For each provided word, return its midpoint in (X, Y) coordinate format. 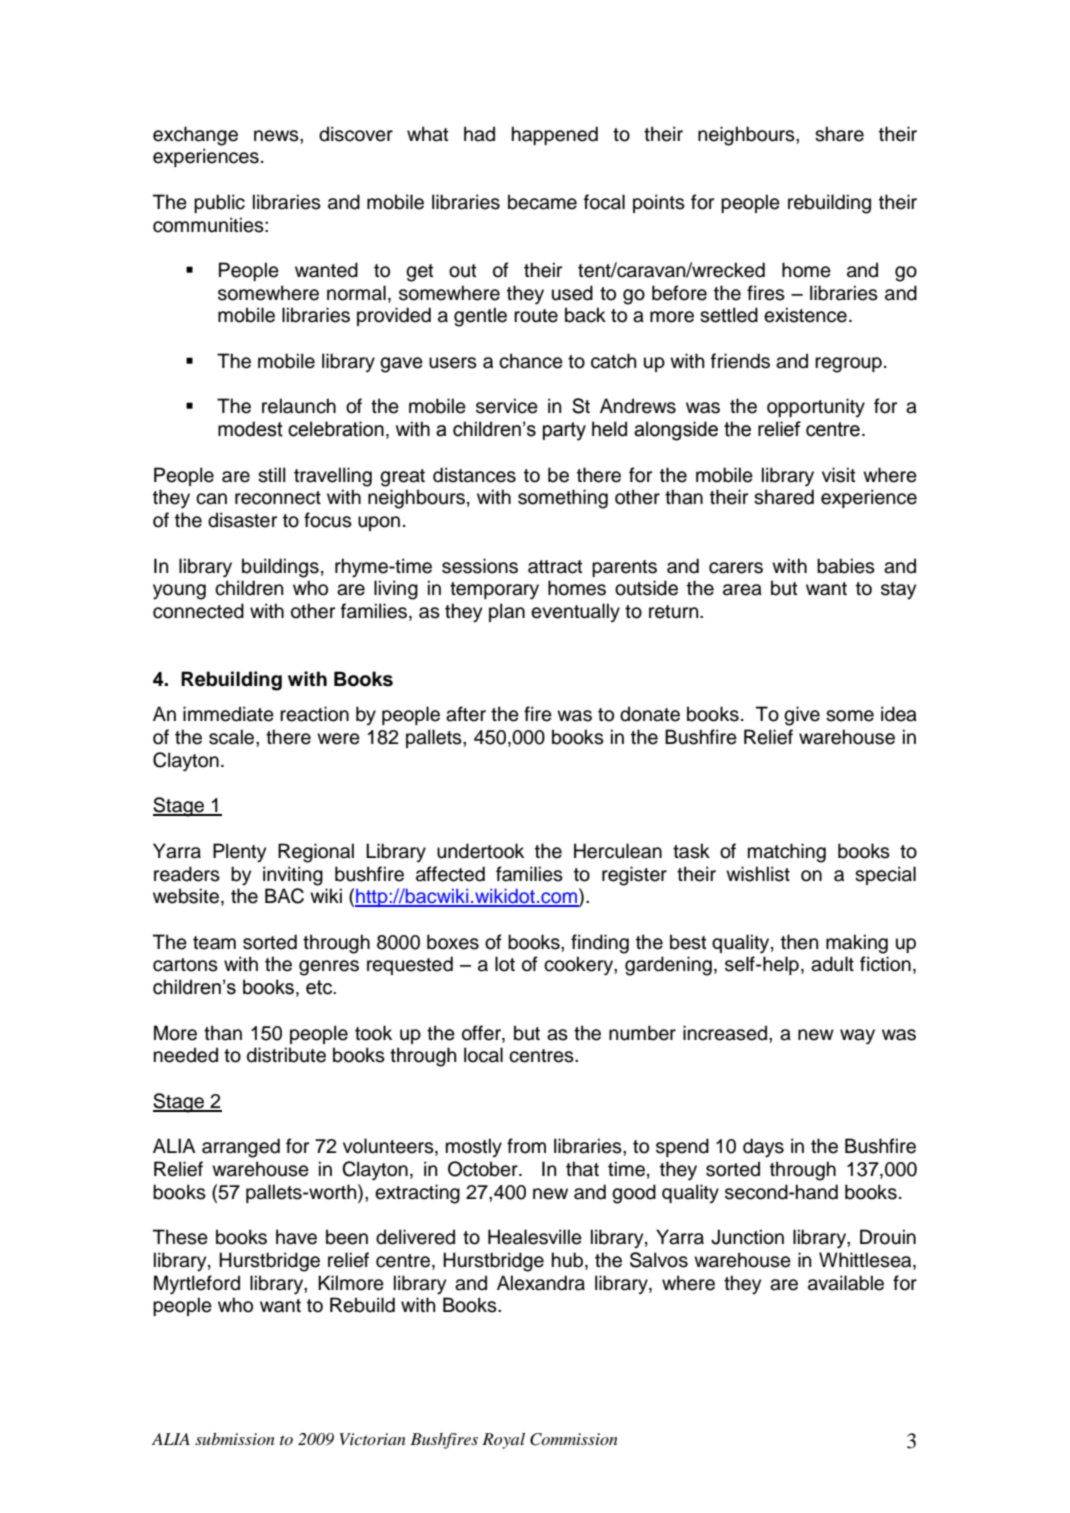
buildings (280, 568)
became (542, 202)
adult (832, 964)
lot (505, 964)
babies (846, 566)
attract (555, 567)
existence (805, 315)
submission (235, 1439)
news (277, 136)
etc (320, 987)
